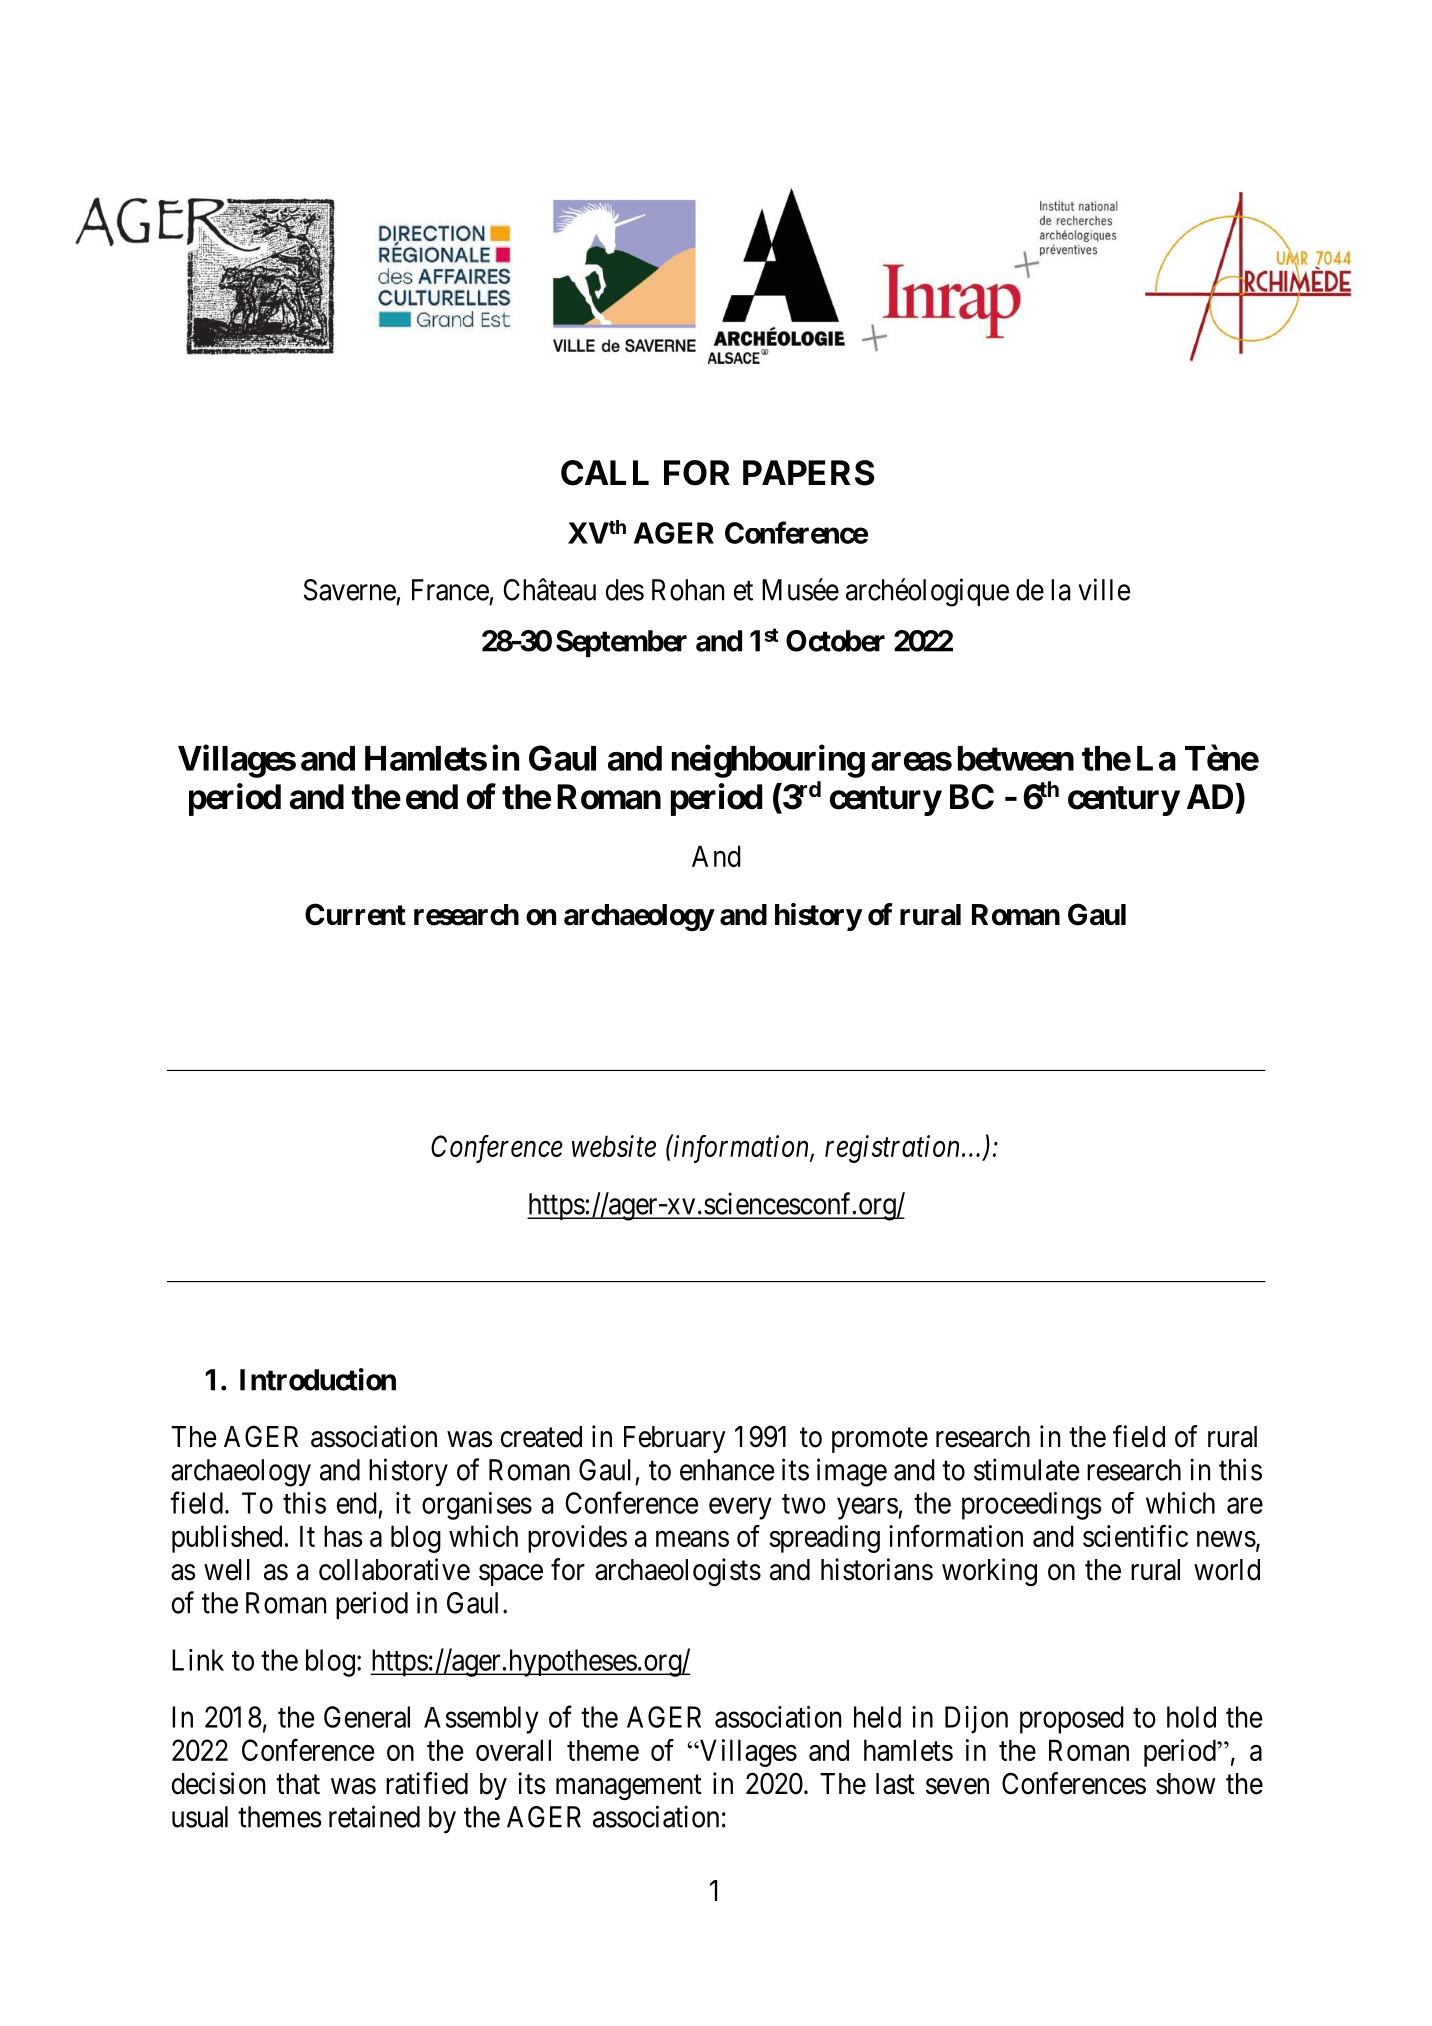  I want to click on February, so click(675, 1439).
